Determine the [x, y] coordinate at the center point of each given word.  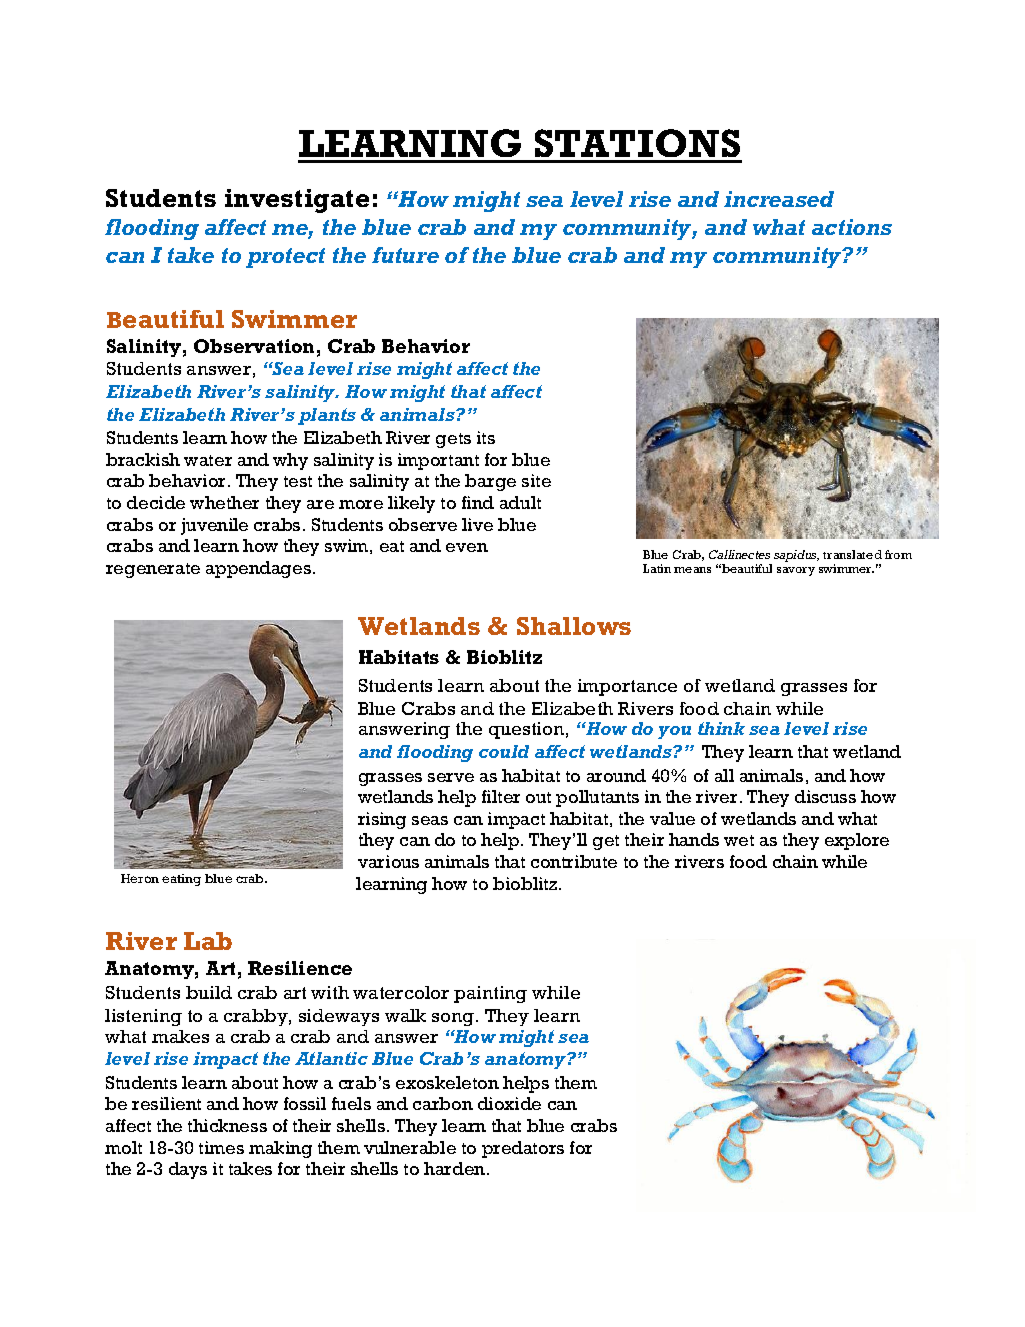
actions [852, 227]
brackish [143, 459]
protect [285, 258]
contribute [574, 861]
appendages [260, 569]
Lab [208, 941]
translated [852, 554]
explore [857, 841]
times [221, 1147]
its [486, 437]
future [405, 255]
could [504, 751]
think [721, 728]
